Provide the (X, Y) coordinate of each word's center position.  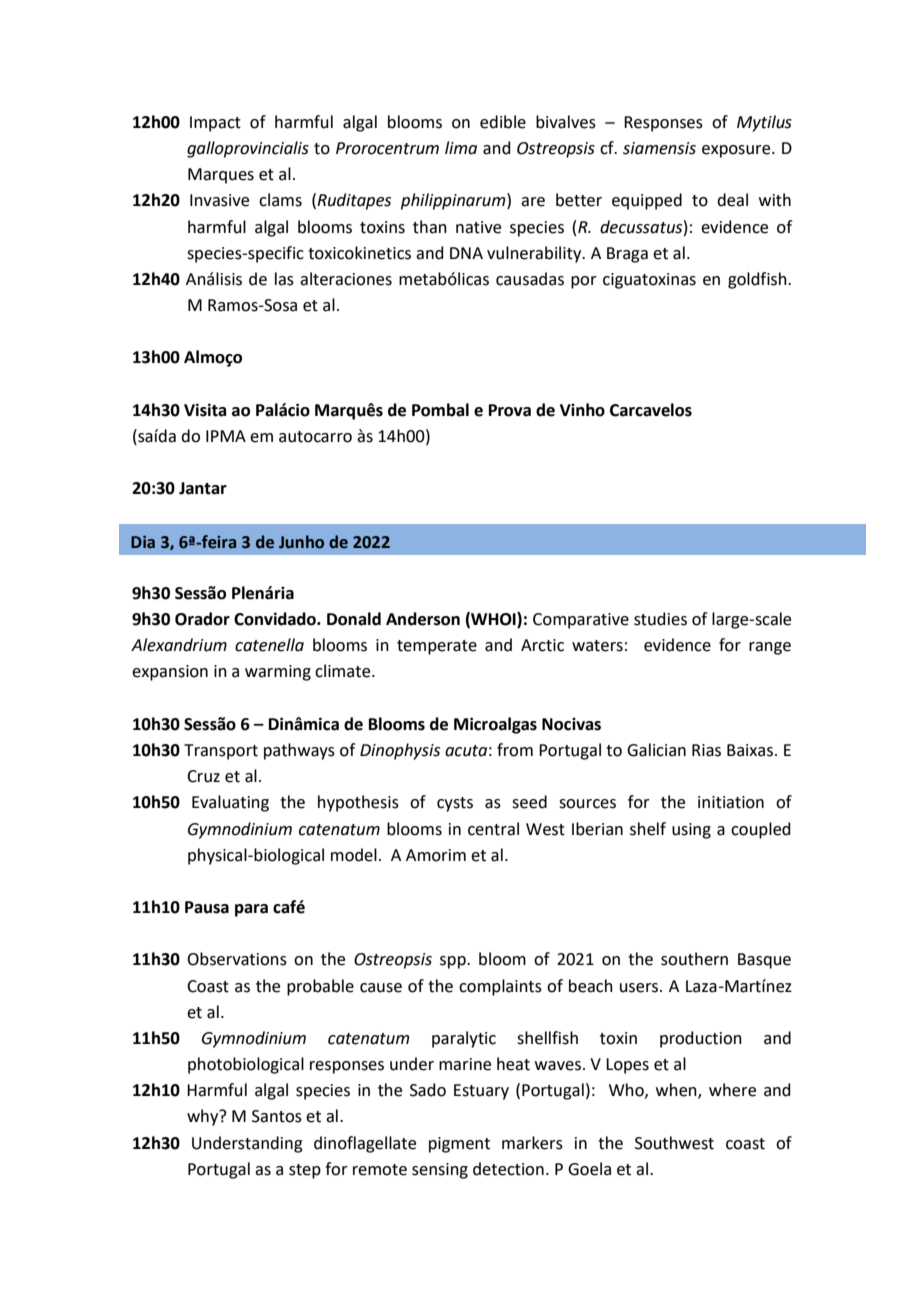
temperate (437, 647)
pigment (459, 1145)
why (204, 1117)
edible (503, 122)
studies (660, 619)
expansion (170, 673)
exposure (737, 151)
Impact (215, 124)
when (677, 1091)
